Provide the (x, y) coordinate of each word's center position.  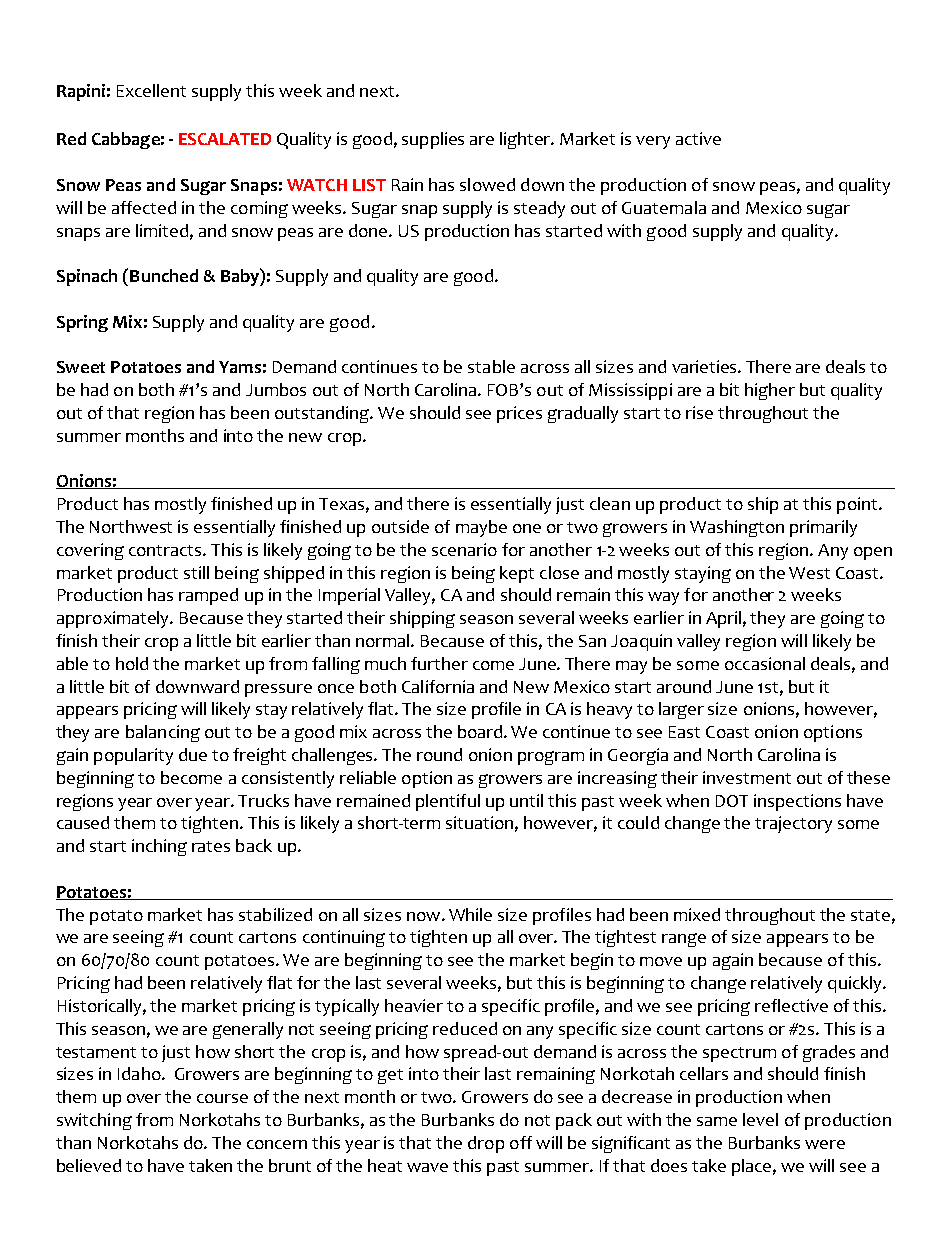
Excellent (151, 90)
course (222, 1098)
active (698, 138)
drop (486, 1144)
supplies (433, 140)
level (760, 1119)
